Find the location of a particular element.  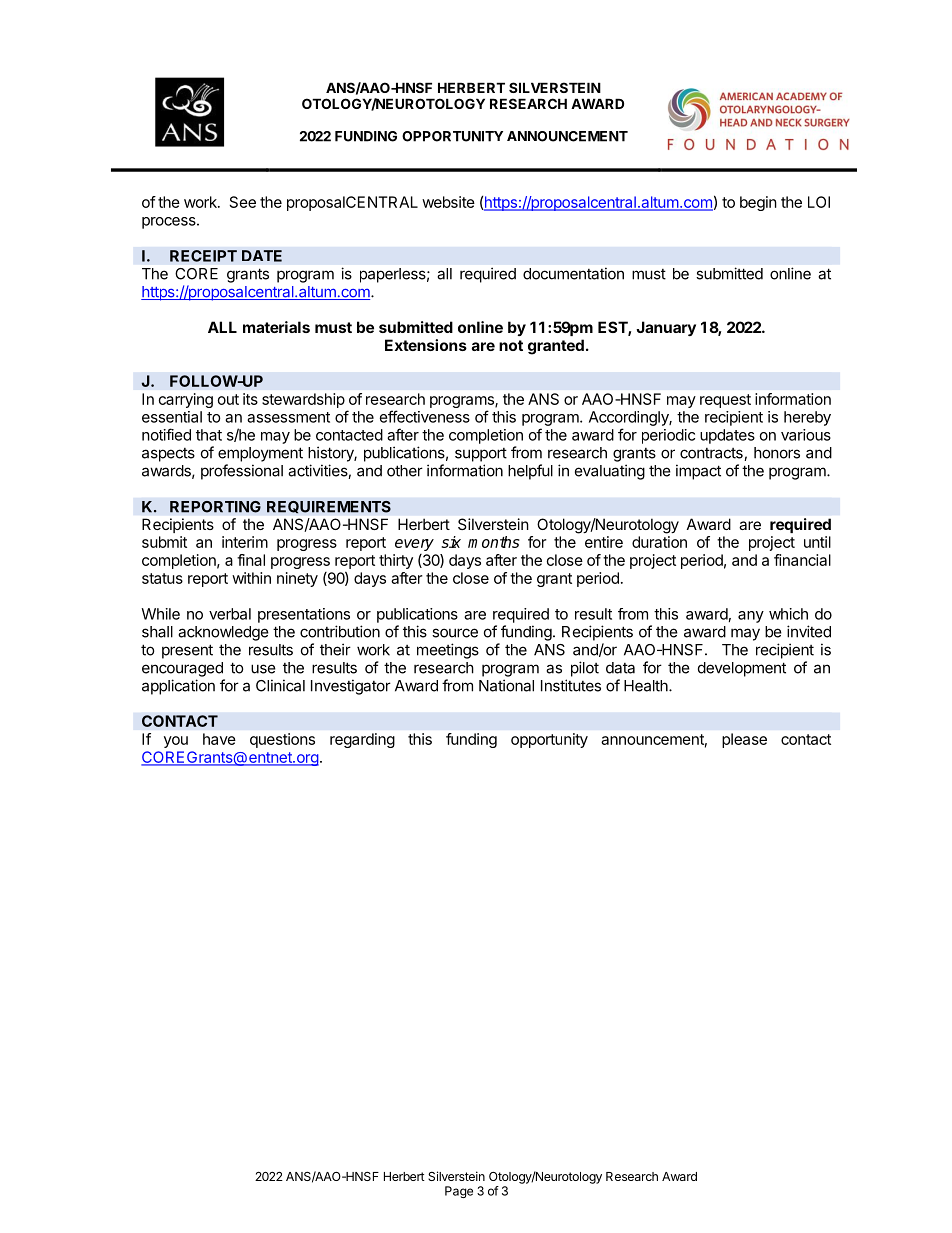

website is located at coordinates (448, 202).
